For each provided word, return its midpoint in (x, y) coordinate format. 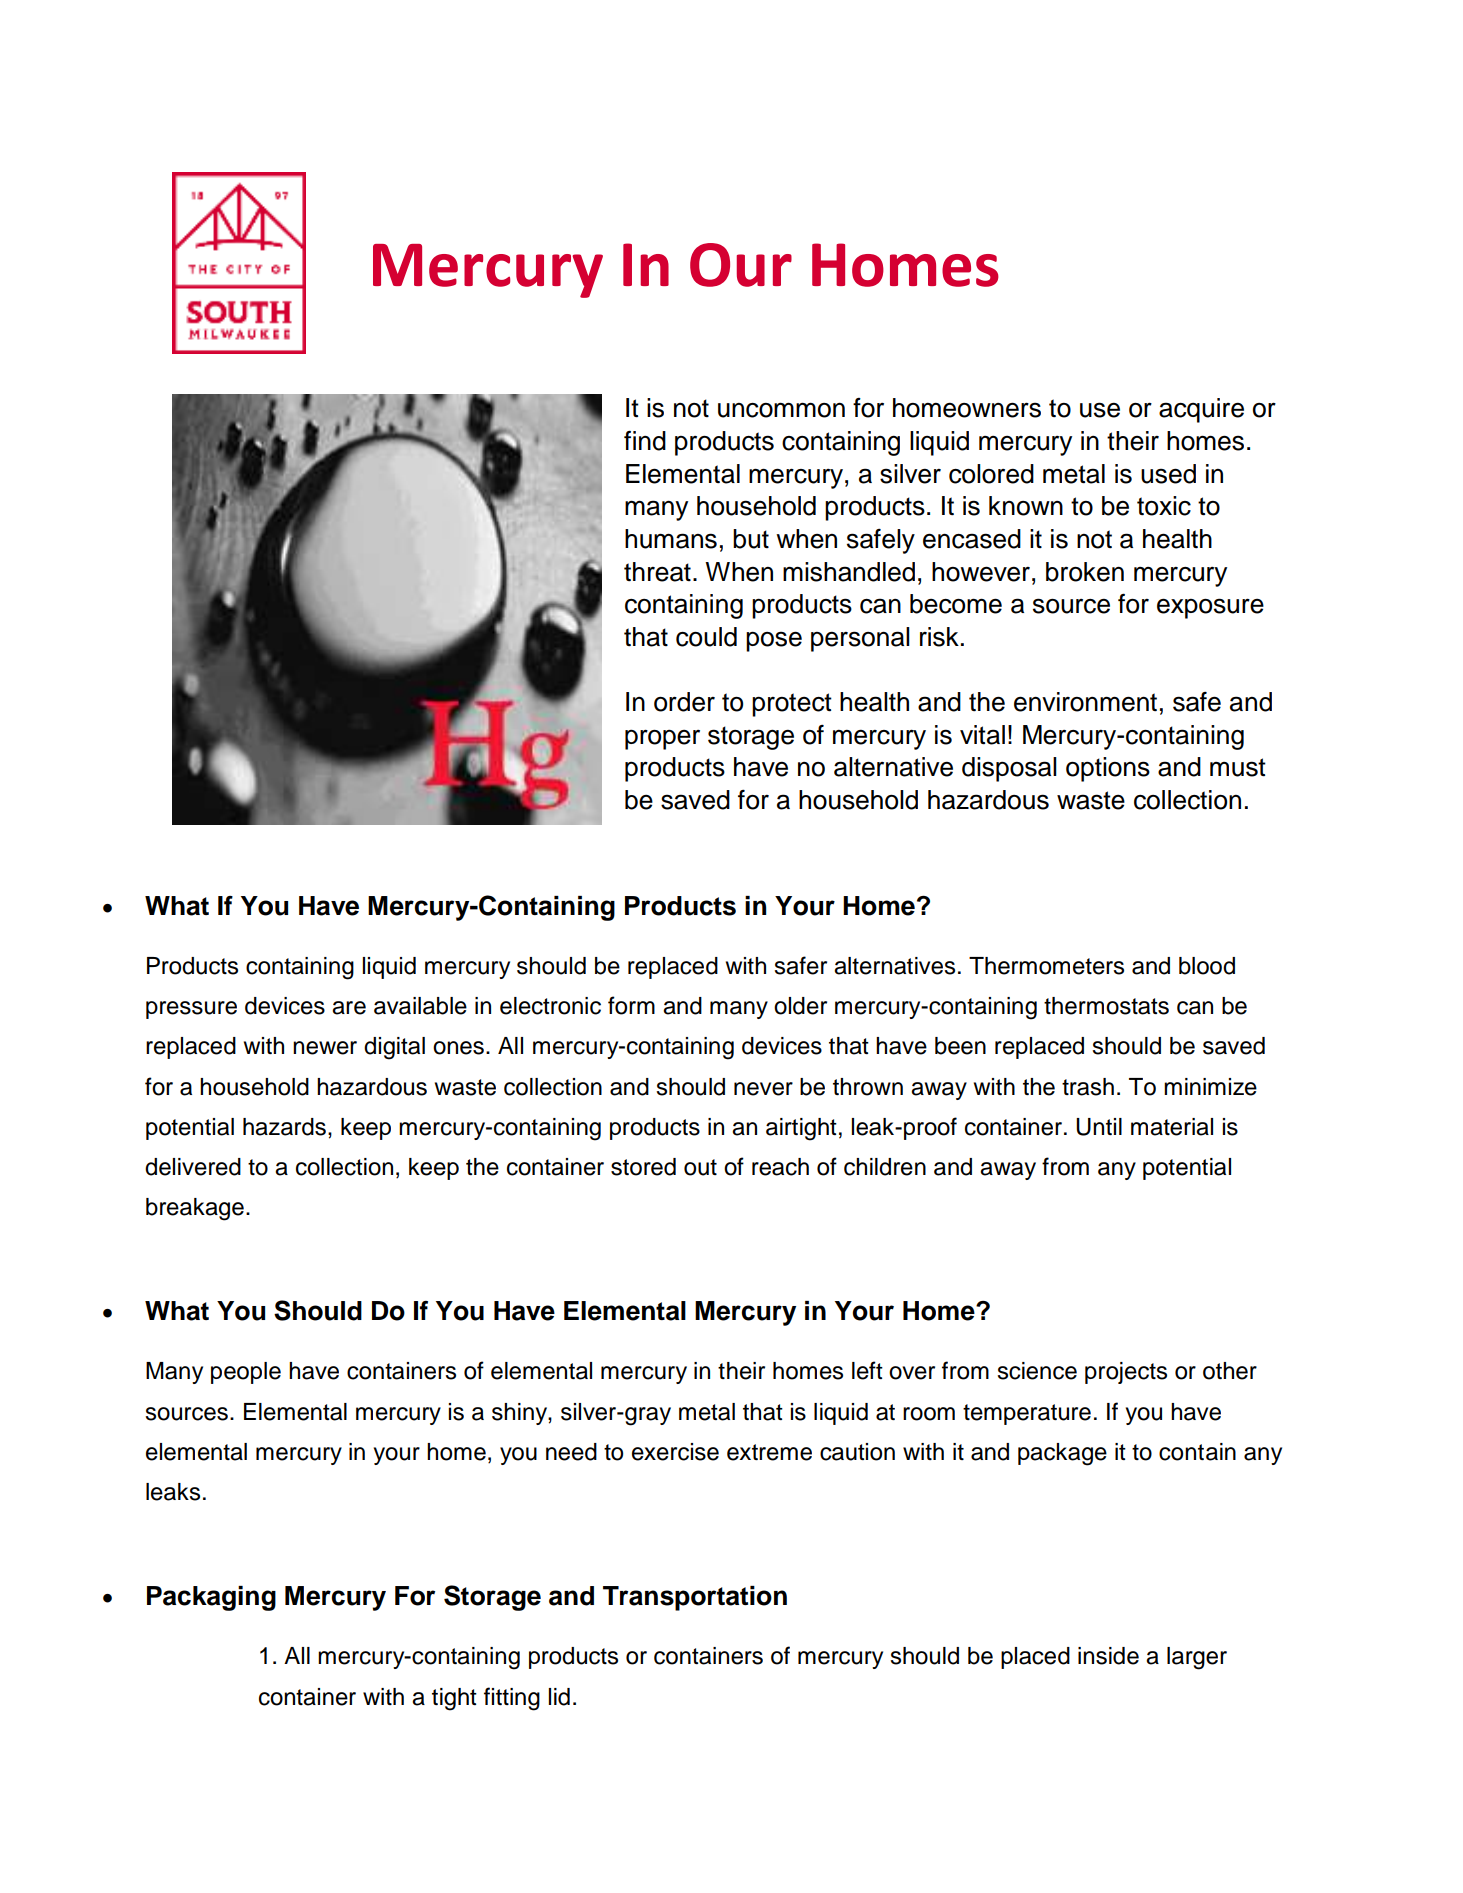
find (645, 440)
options (1108, 769)
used (1168, 474)
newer (325, 1048)
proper (662, 740)
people (246, 1373)
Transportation (695, 1598)
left (867, 1370)
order (684, 702)
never (763, 1089)
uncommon (781, 410)
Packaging (211, 1598)
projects (1126, 1373)
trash (1088, 1087)
